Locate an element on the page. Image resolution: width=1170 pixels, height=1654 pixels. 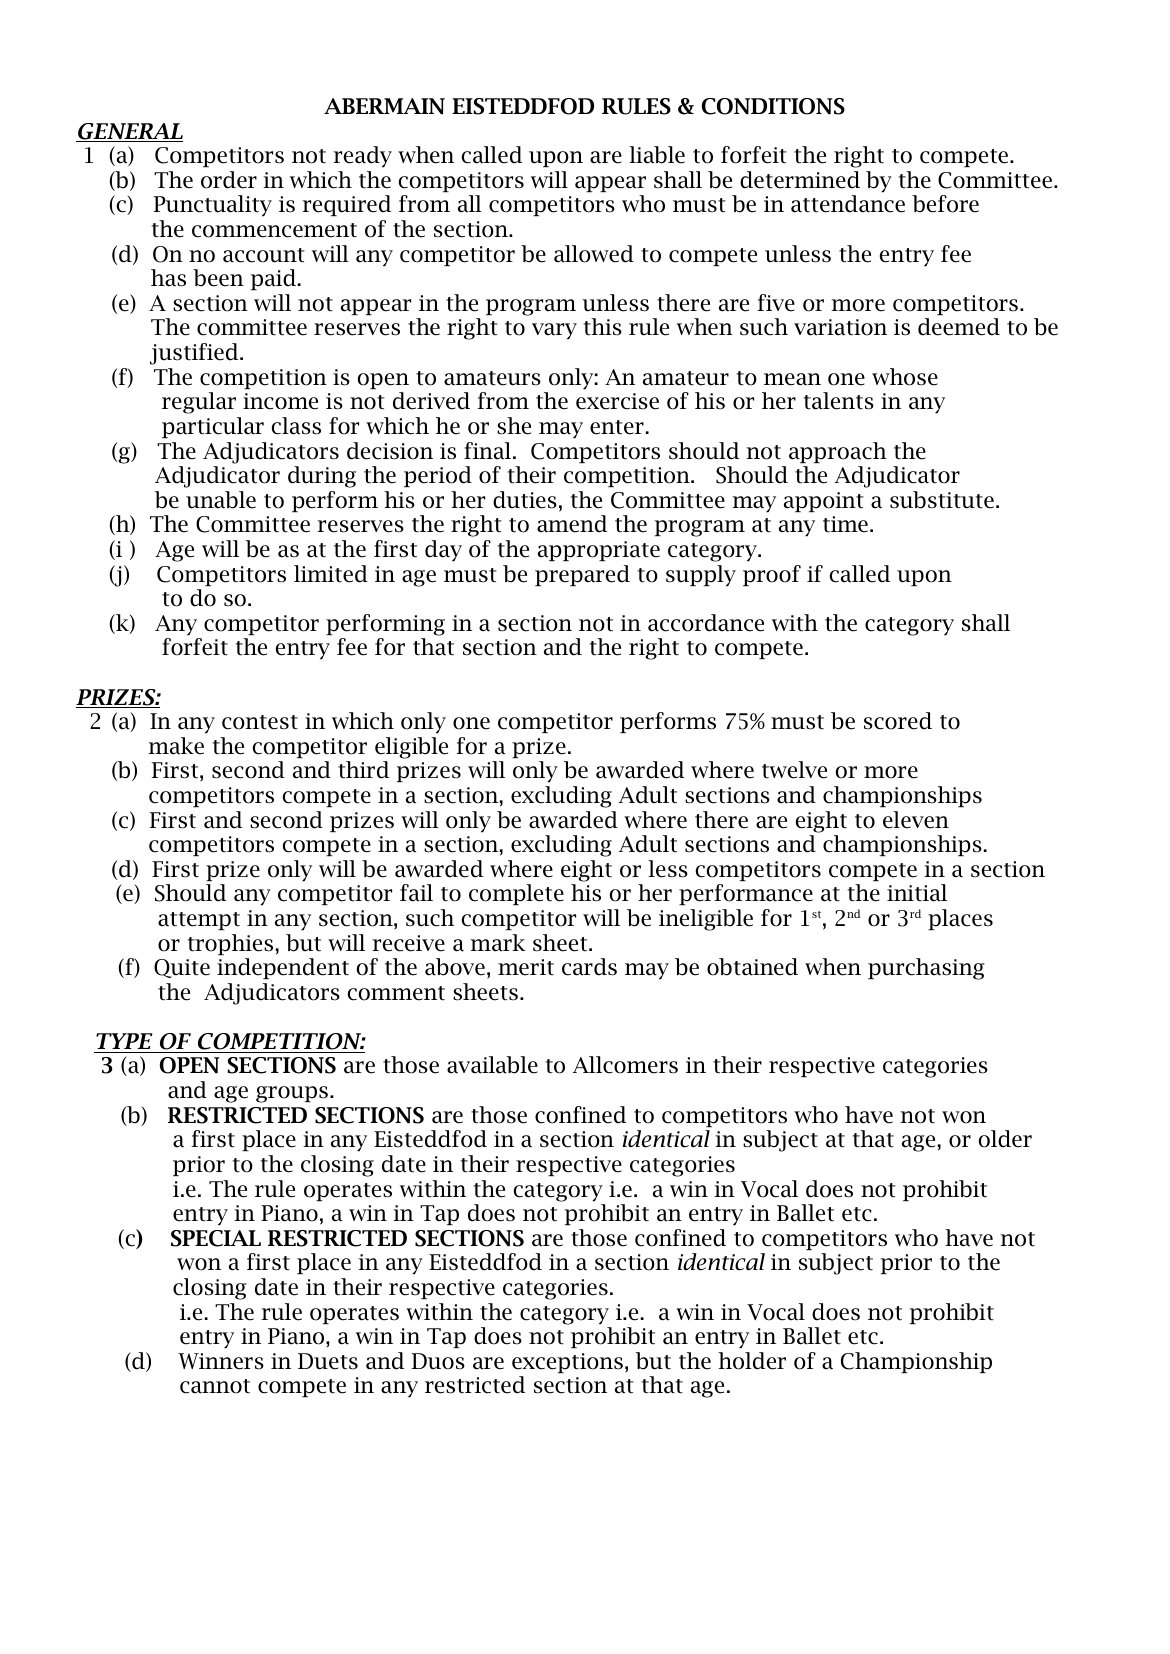
third is located at coordinates (363, 770).
